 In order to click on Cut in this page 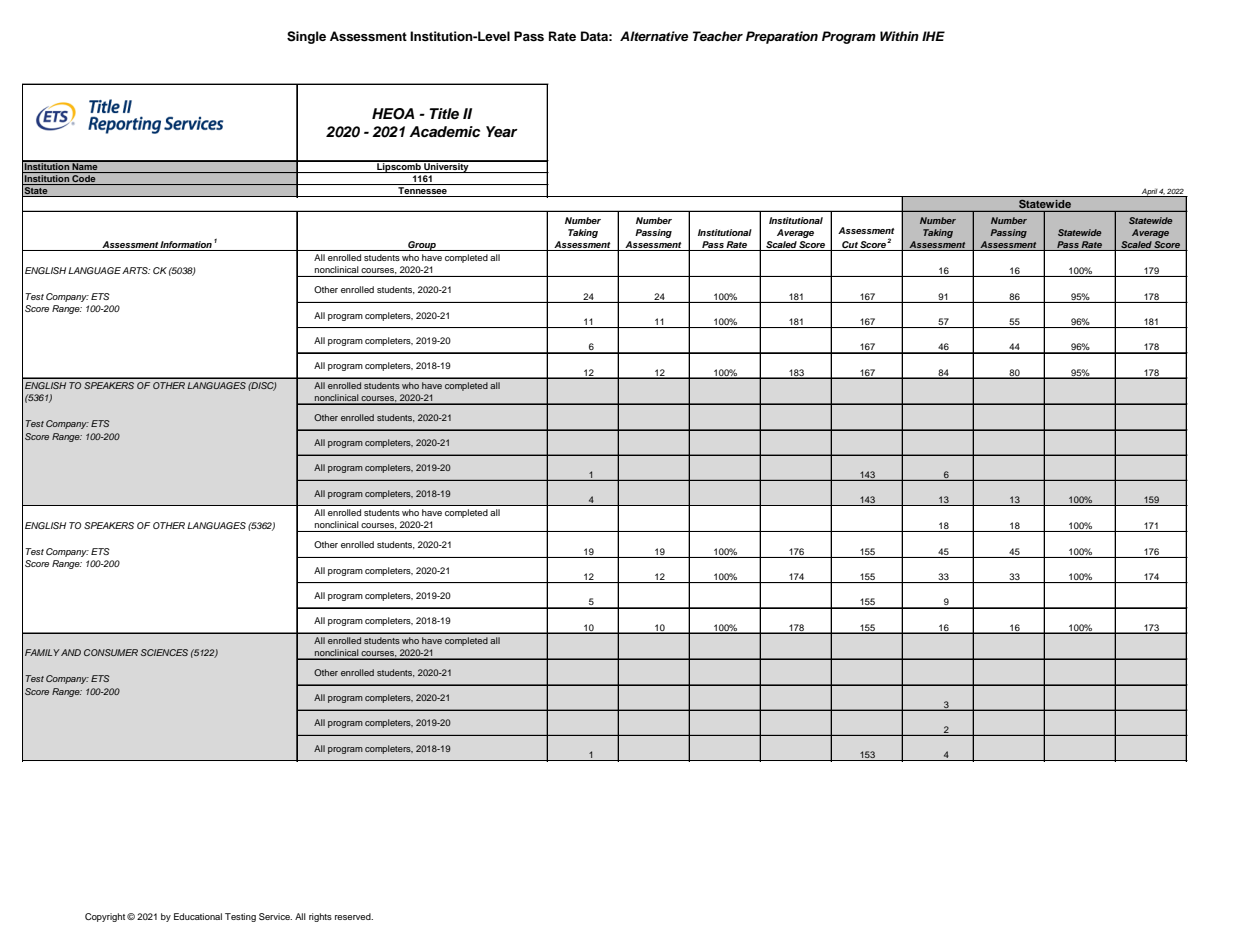, I will do `click(850, 246)`.
